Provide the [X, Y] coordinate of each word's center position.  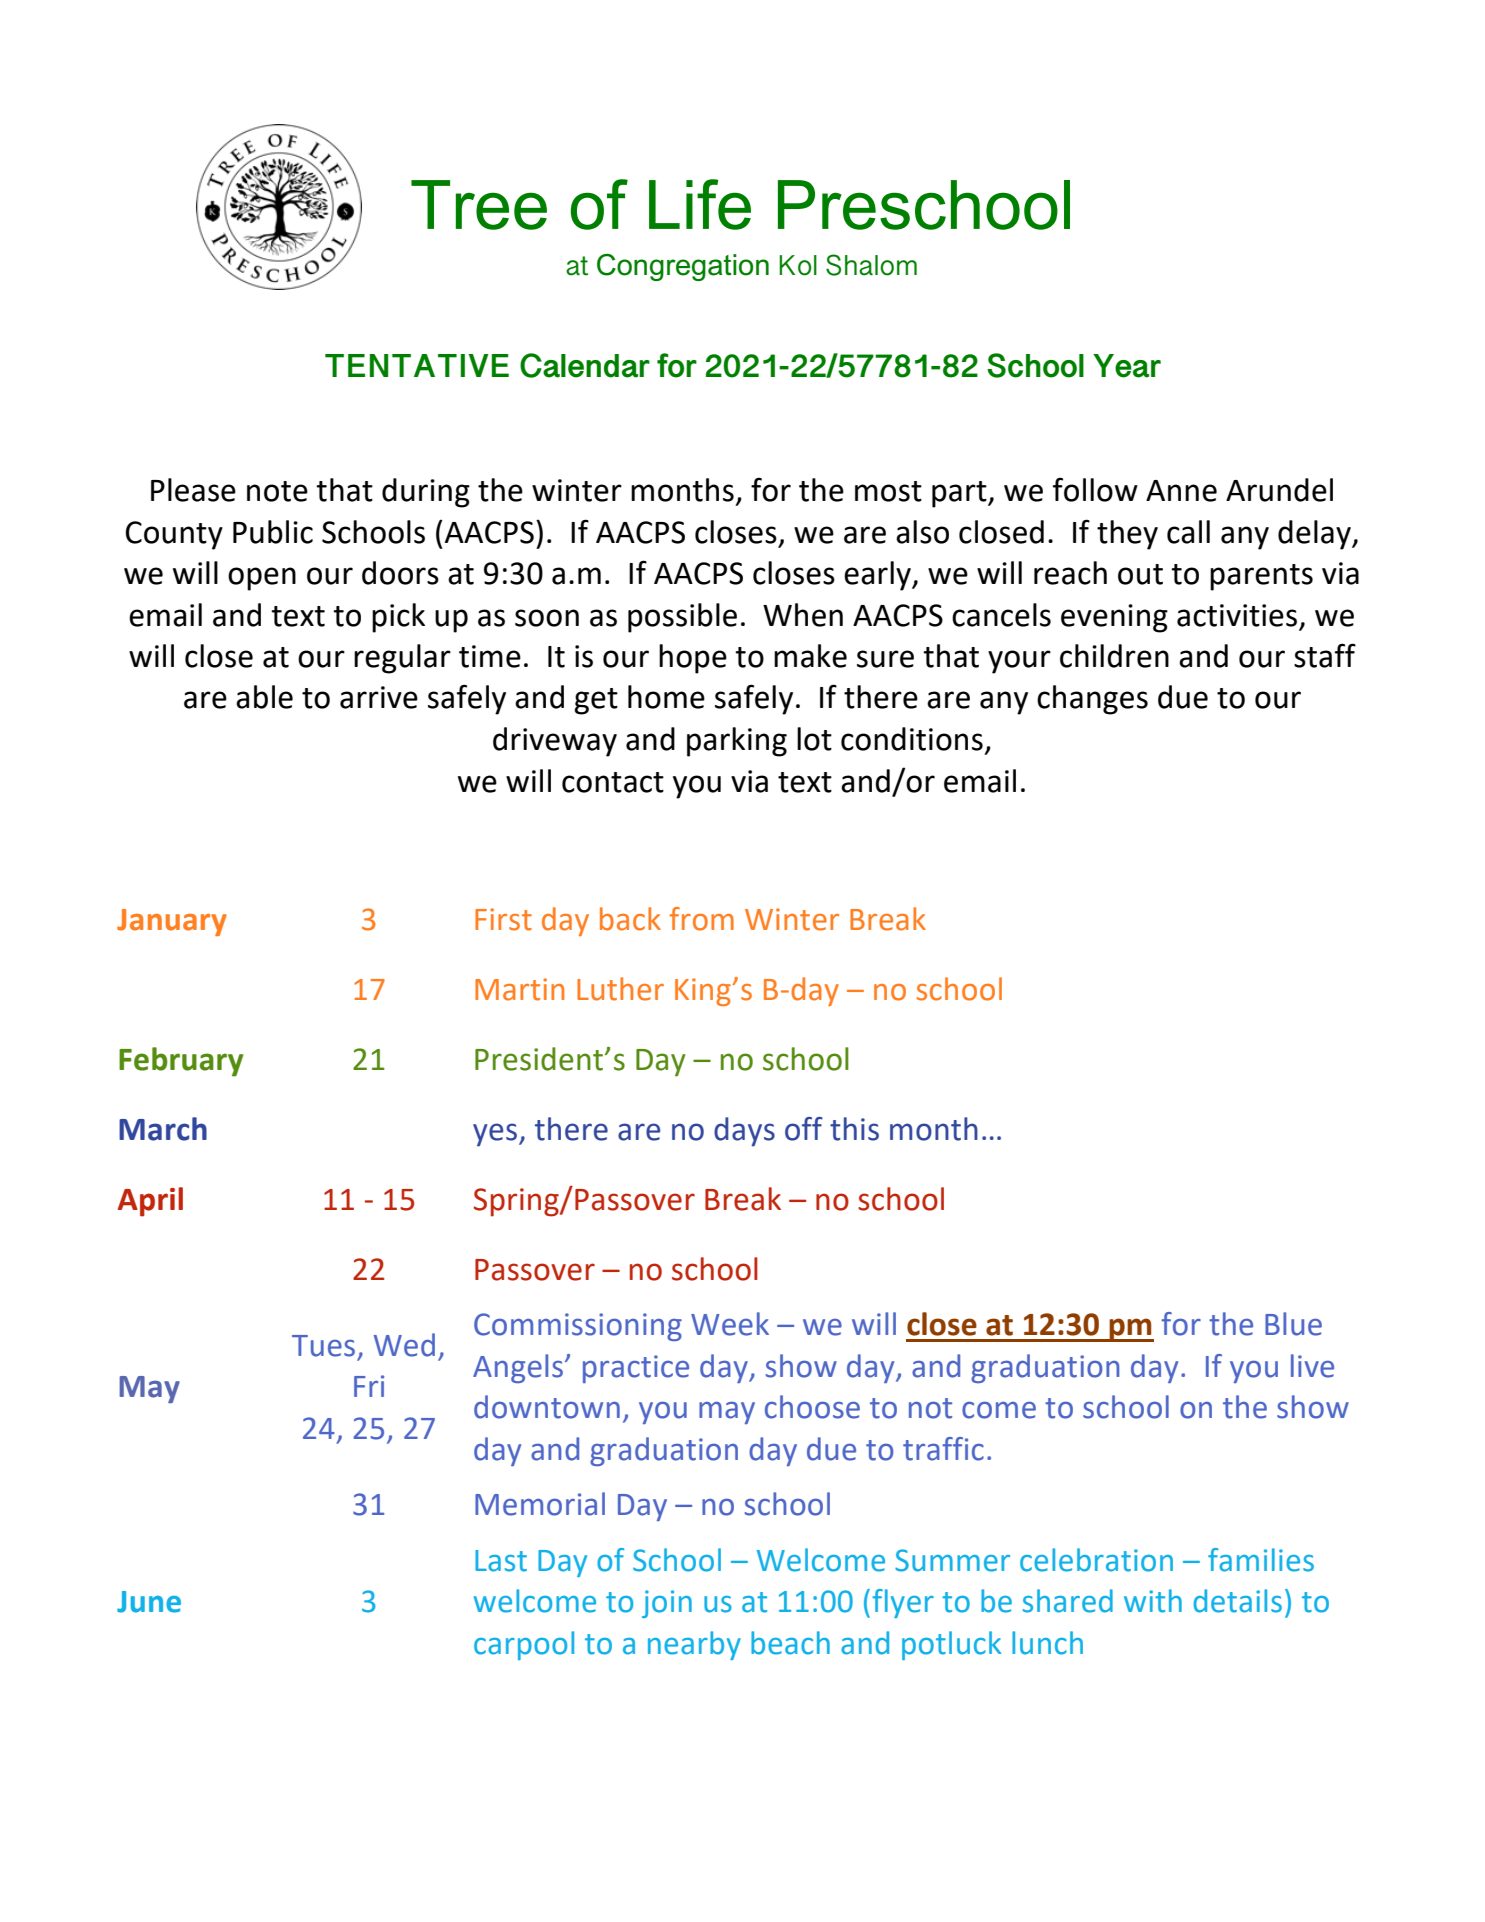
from [702, 919]
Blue [1293, 1324]
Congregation [683, 267]
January [172, 922]
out [1140, 574]
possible [682, 618]
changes [1092, 700]
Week [730, 1324]
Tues [323, 1346]
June [149, 1602]
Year [1127, 366]
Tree [479, 205]
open [262, 579]
